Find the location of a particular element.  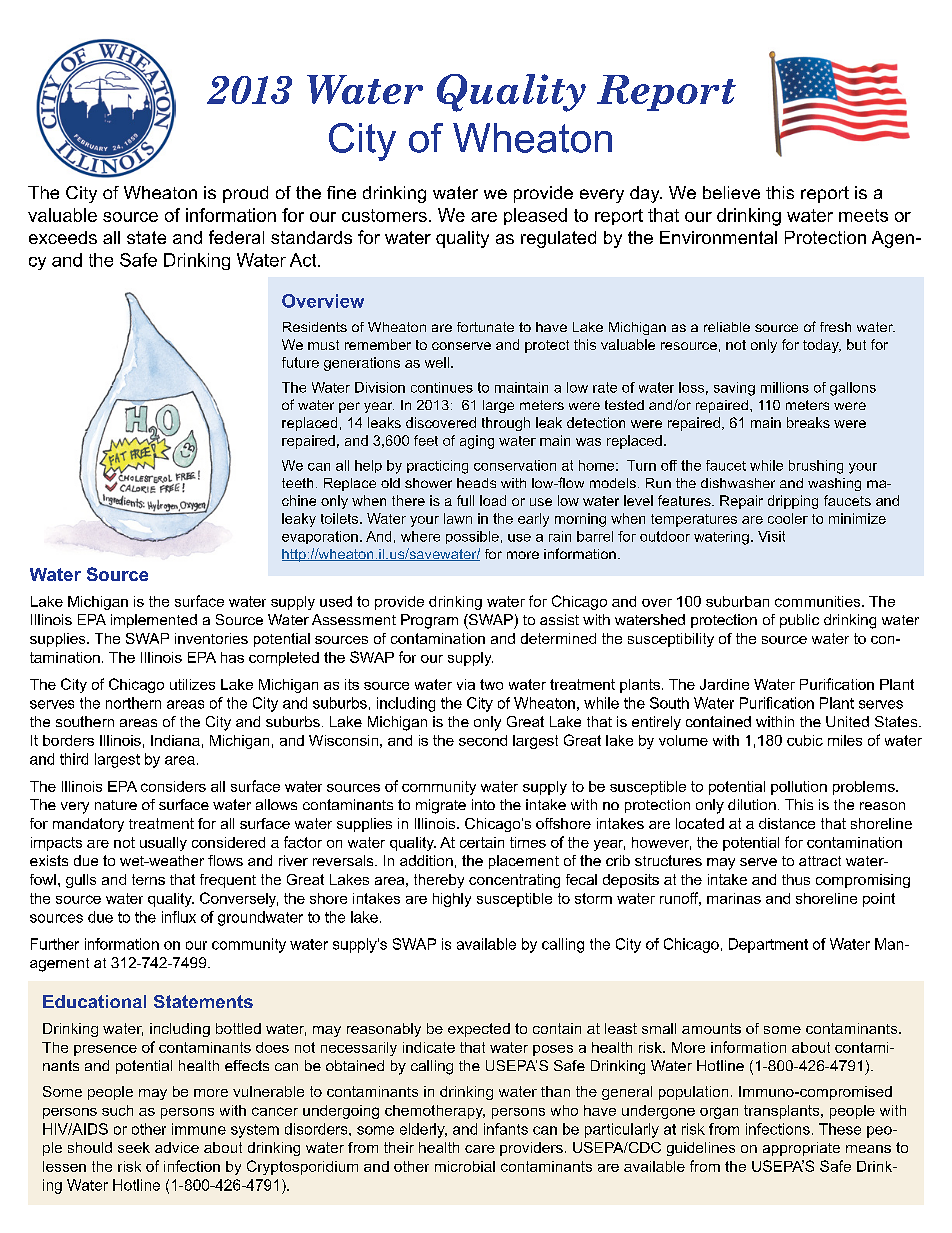

usually is located at coordinates (163, 844).
